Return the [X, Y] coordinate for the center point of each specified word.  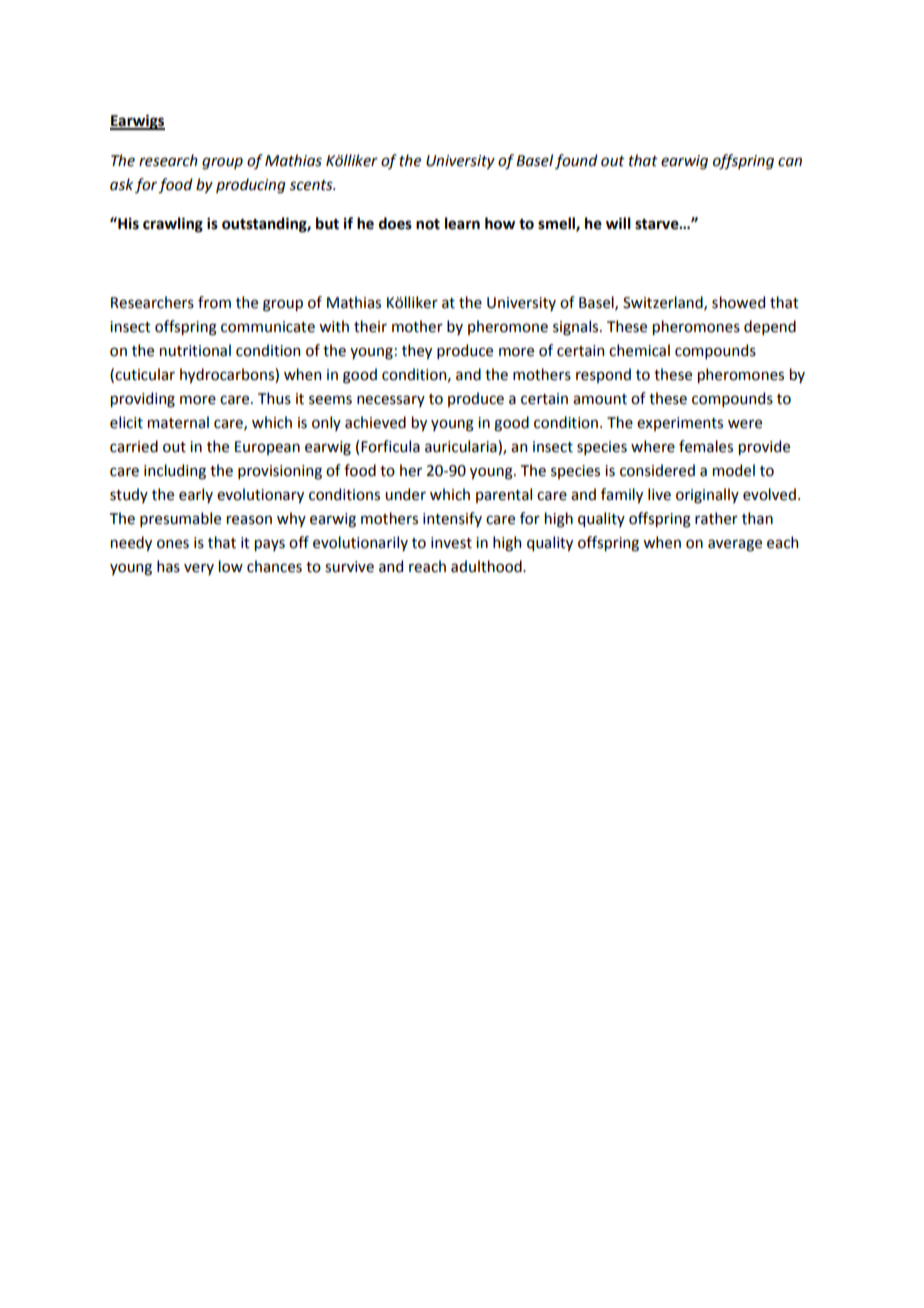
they [417, 351]
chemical [639, 350]
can [790, 162]
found [576, 161]
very [199, 569]
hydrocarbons [228, 375]
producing [251, 186]
